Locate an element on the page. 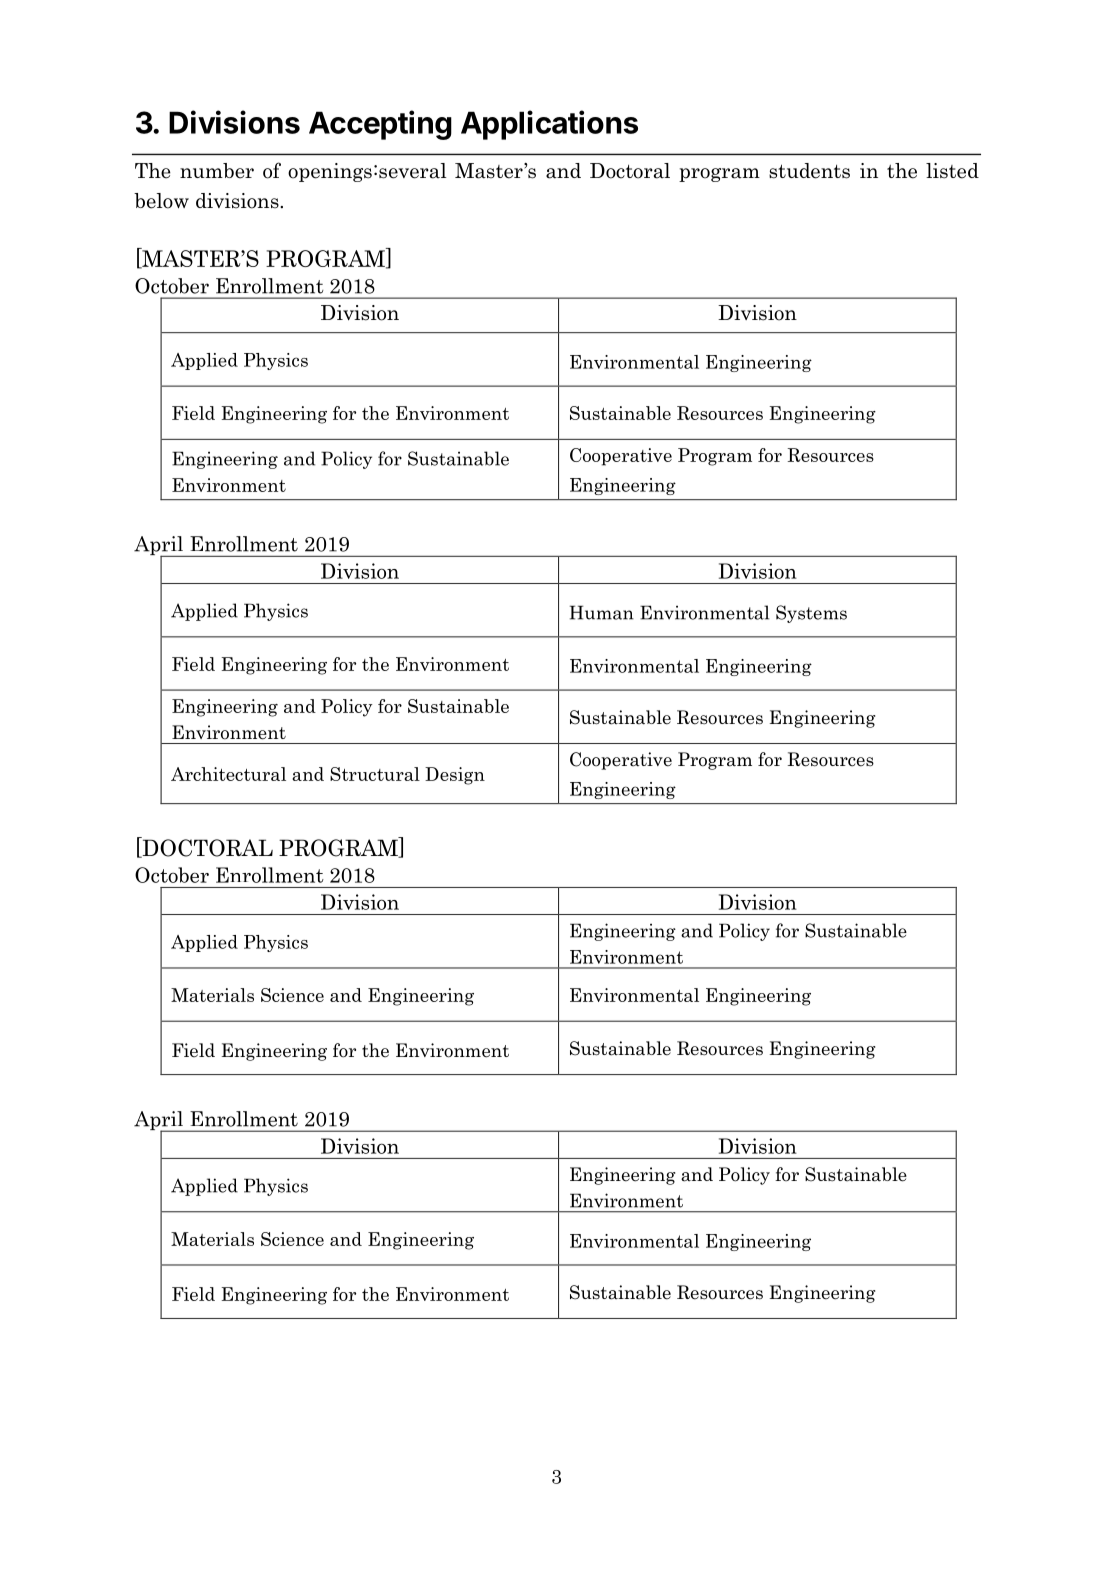  students is located at coordinates (809, 171).
